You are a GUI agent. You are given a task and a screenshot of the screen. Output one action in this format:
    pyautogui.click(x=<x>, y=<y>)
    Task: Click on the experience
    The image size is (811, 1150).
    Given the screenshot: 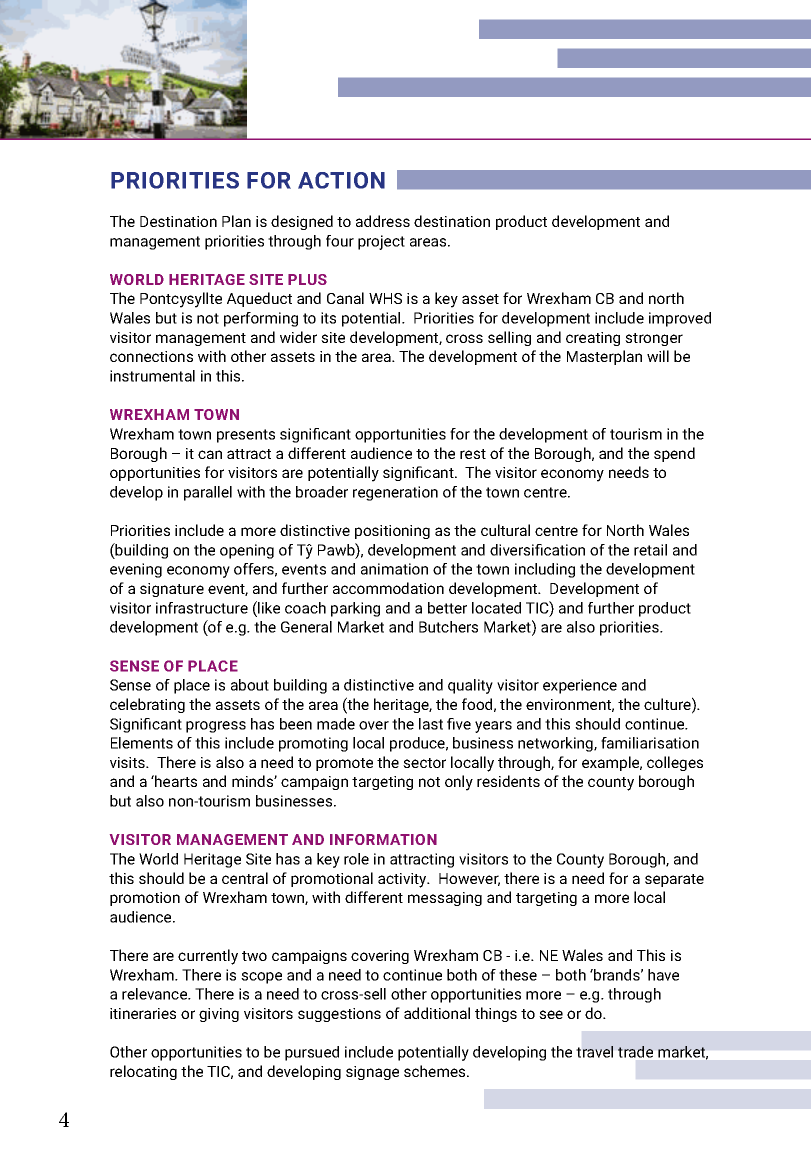 What is the action you would take?
    pyautogui.click(x=580, y=686)
